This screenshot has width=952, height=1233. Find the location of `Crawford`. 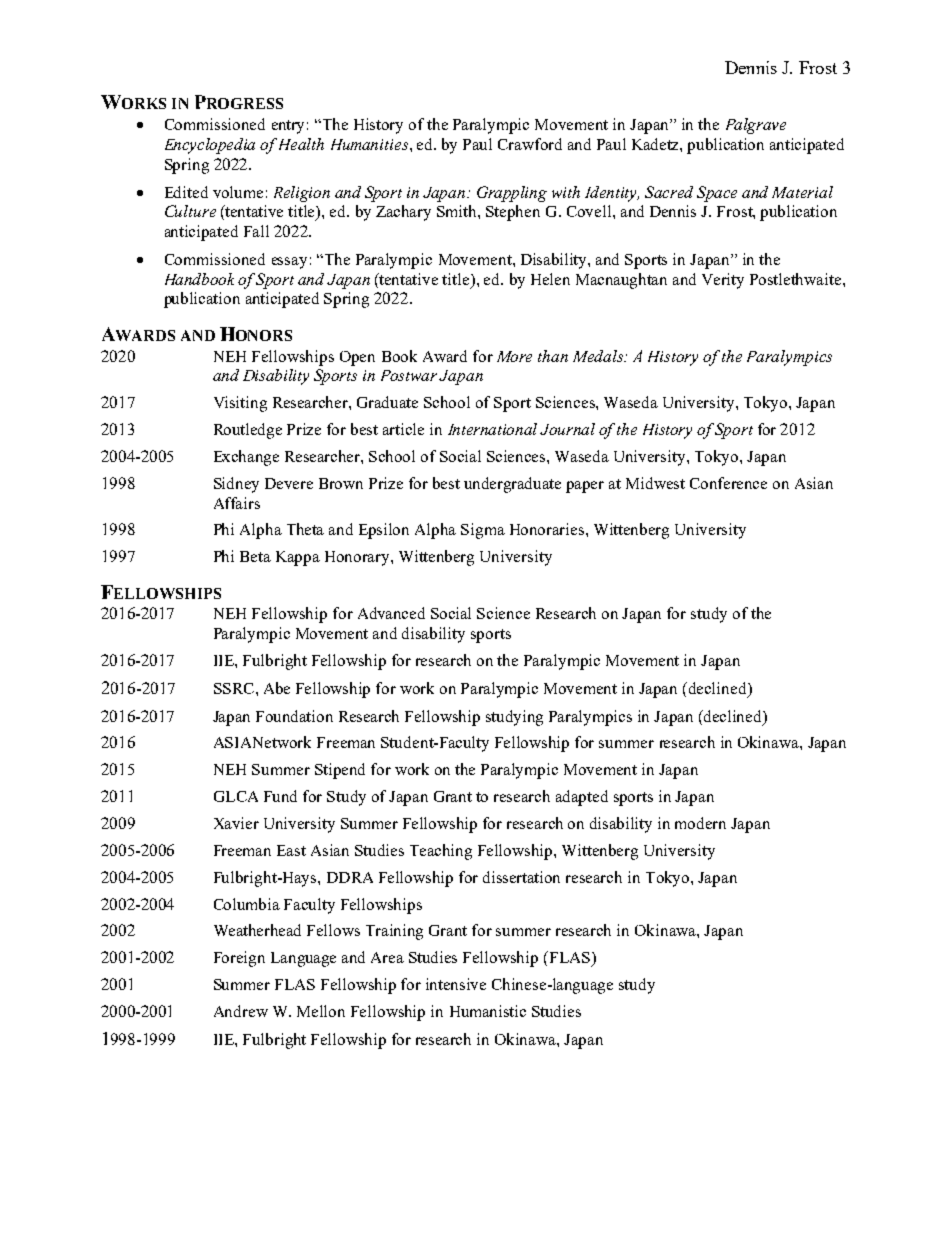

Crawford is located at coordinates (530, 144).
